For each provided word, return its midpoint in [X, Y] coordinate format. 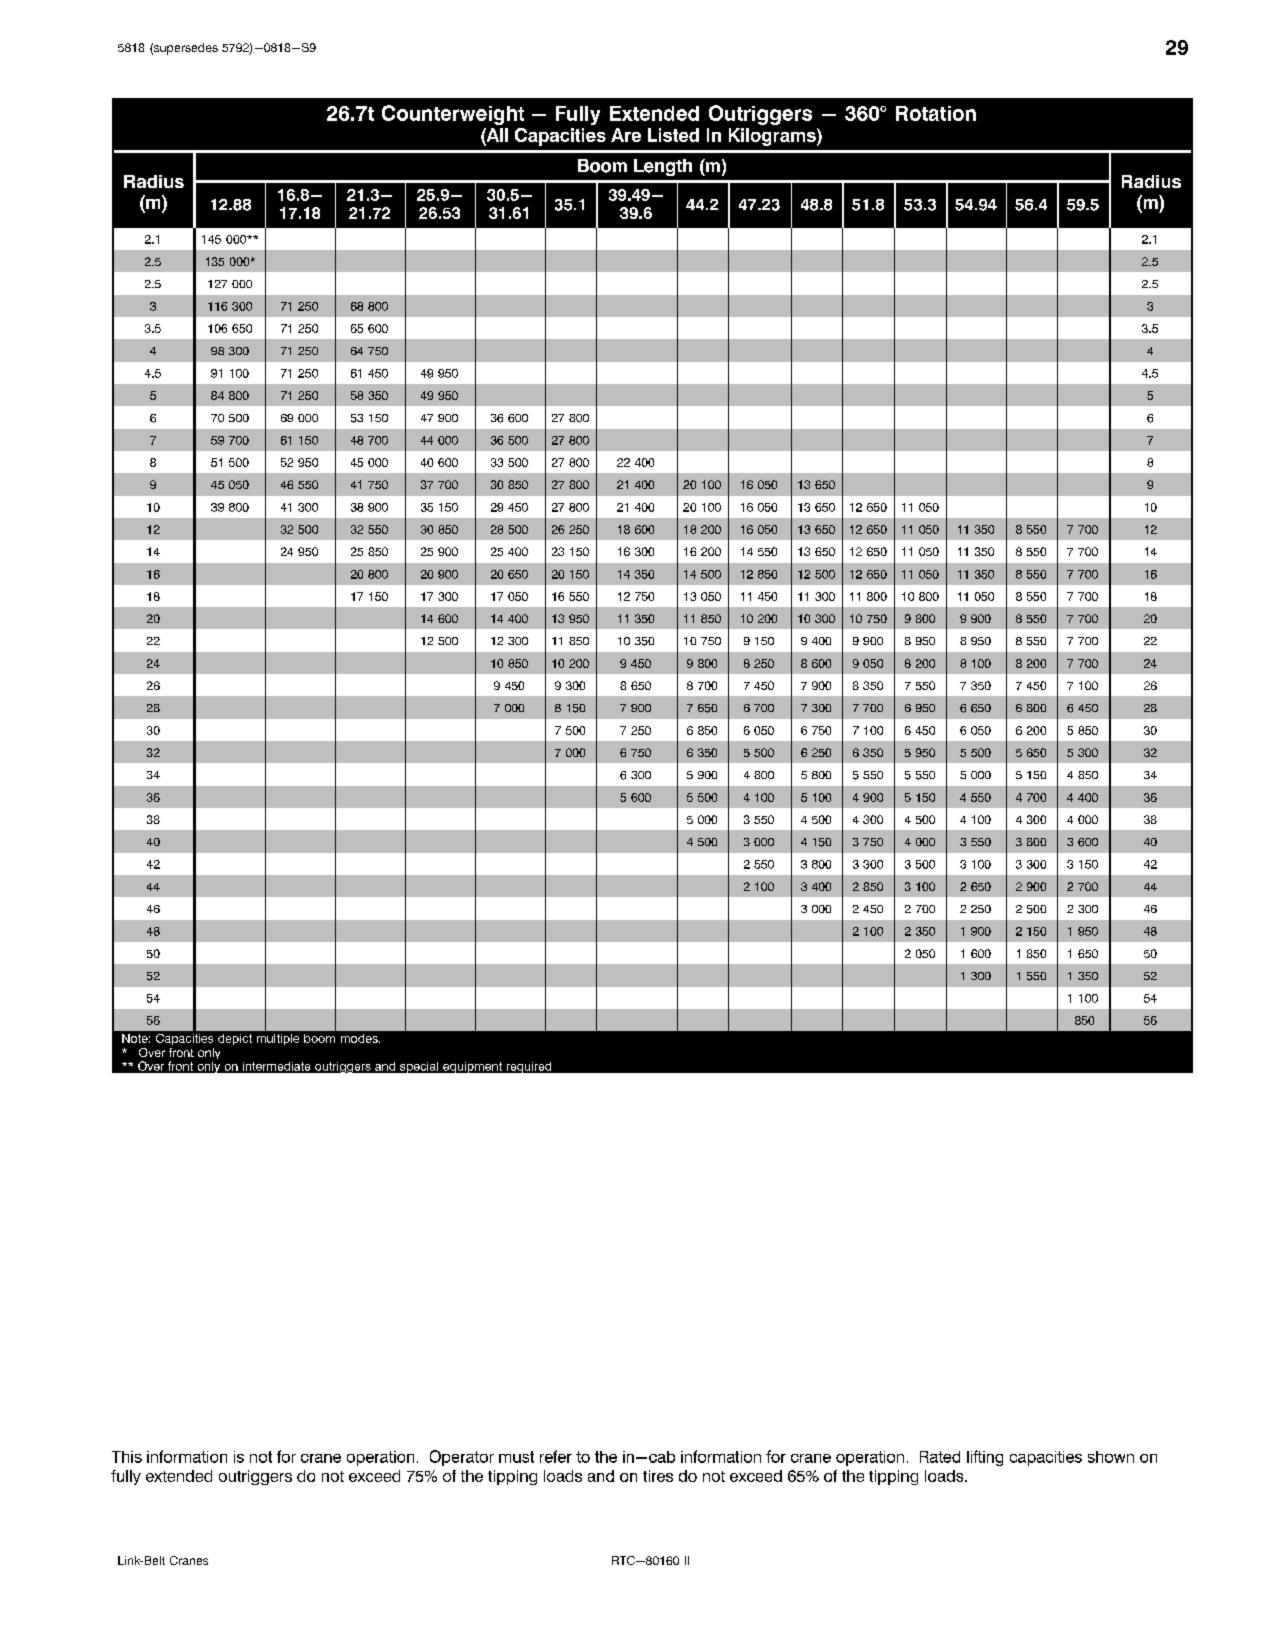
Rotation [936, 113]
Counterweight [453, 115]
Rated [940, 1457]
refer [556, 1456]
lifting [985, 1458]
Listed [673, 135]
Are [626, 135]
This [127, 1457]
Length [663, 167]
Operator [462, 1458]
